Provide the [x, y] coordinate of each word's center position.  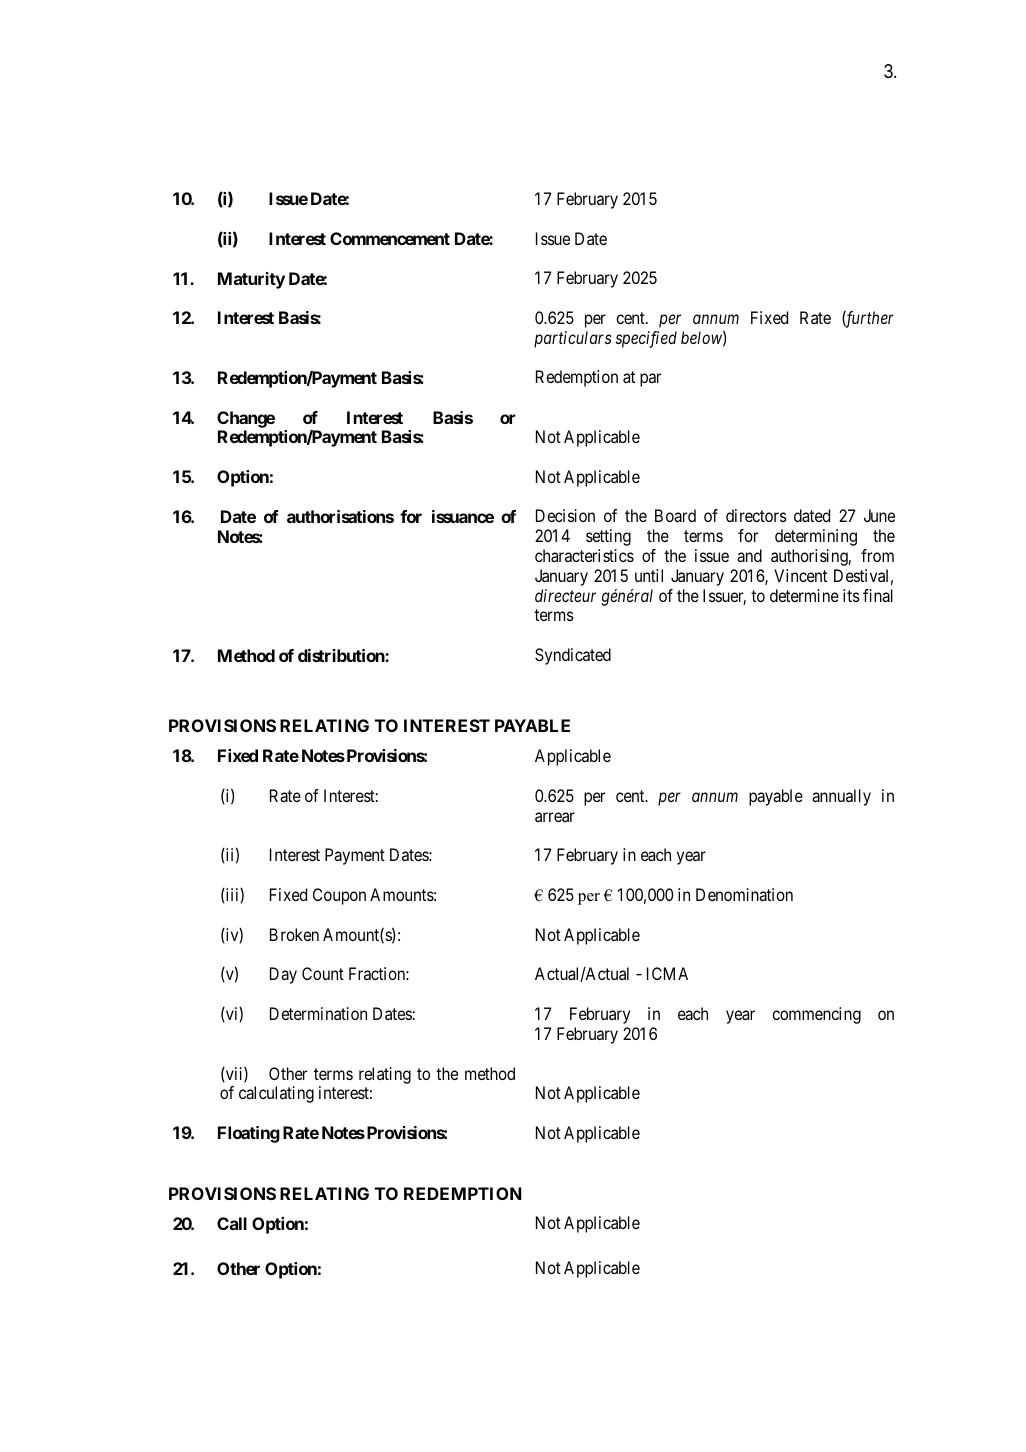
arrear [555, 817]
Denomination [744, 894]
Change [246, 419]
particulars [573, 339]
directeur [565, 595]
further [868, 319]
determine [804, 595]
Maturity [251, 280]
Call [232, 1223]
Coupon [339, 896]
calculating [276, 1094]
